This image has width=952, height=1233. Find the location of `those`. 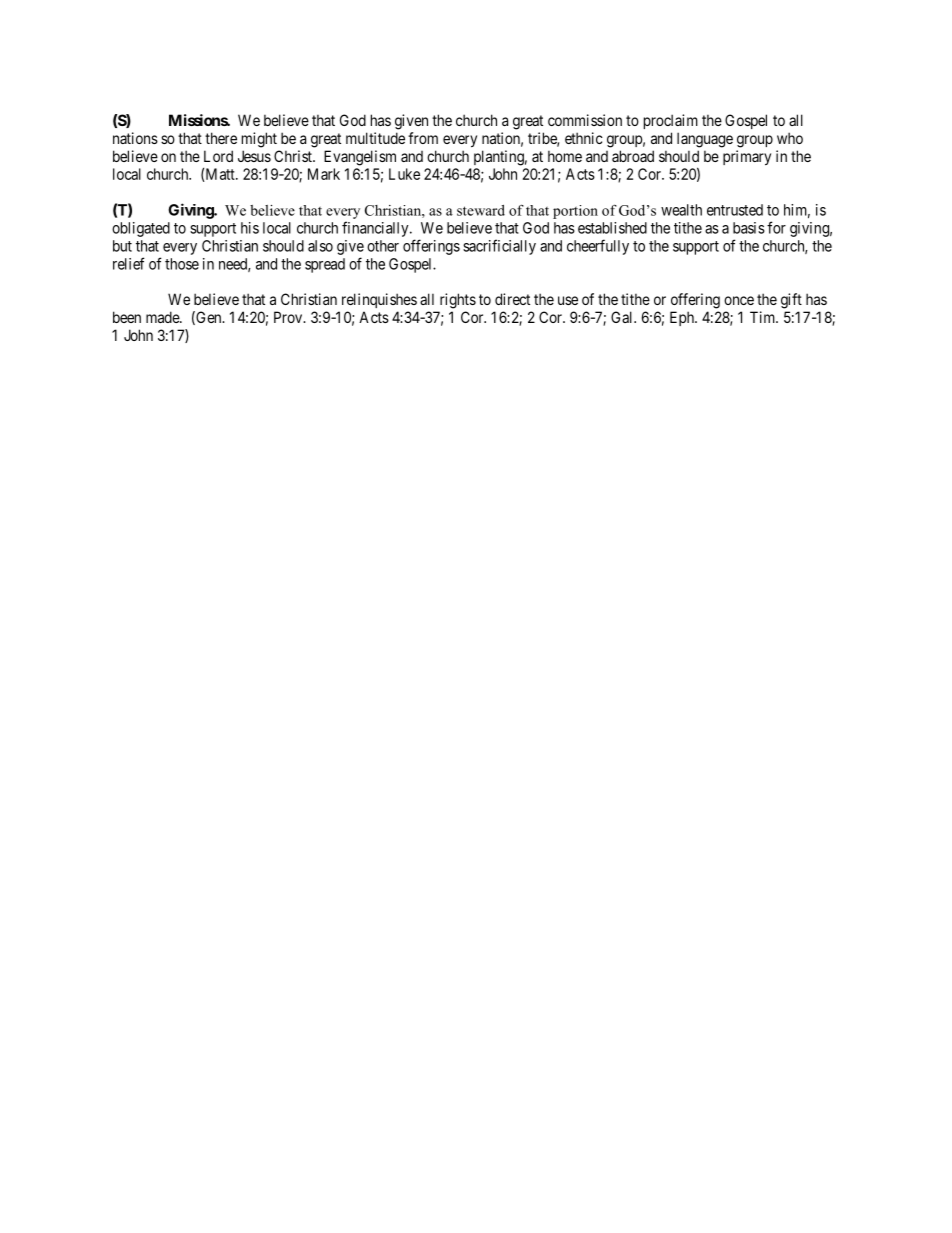

those is located at coordinates (182, 264).
